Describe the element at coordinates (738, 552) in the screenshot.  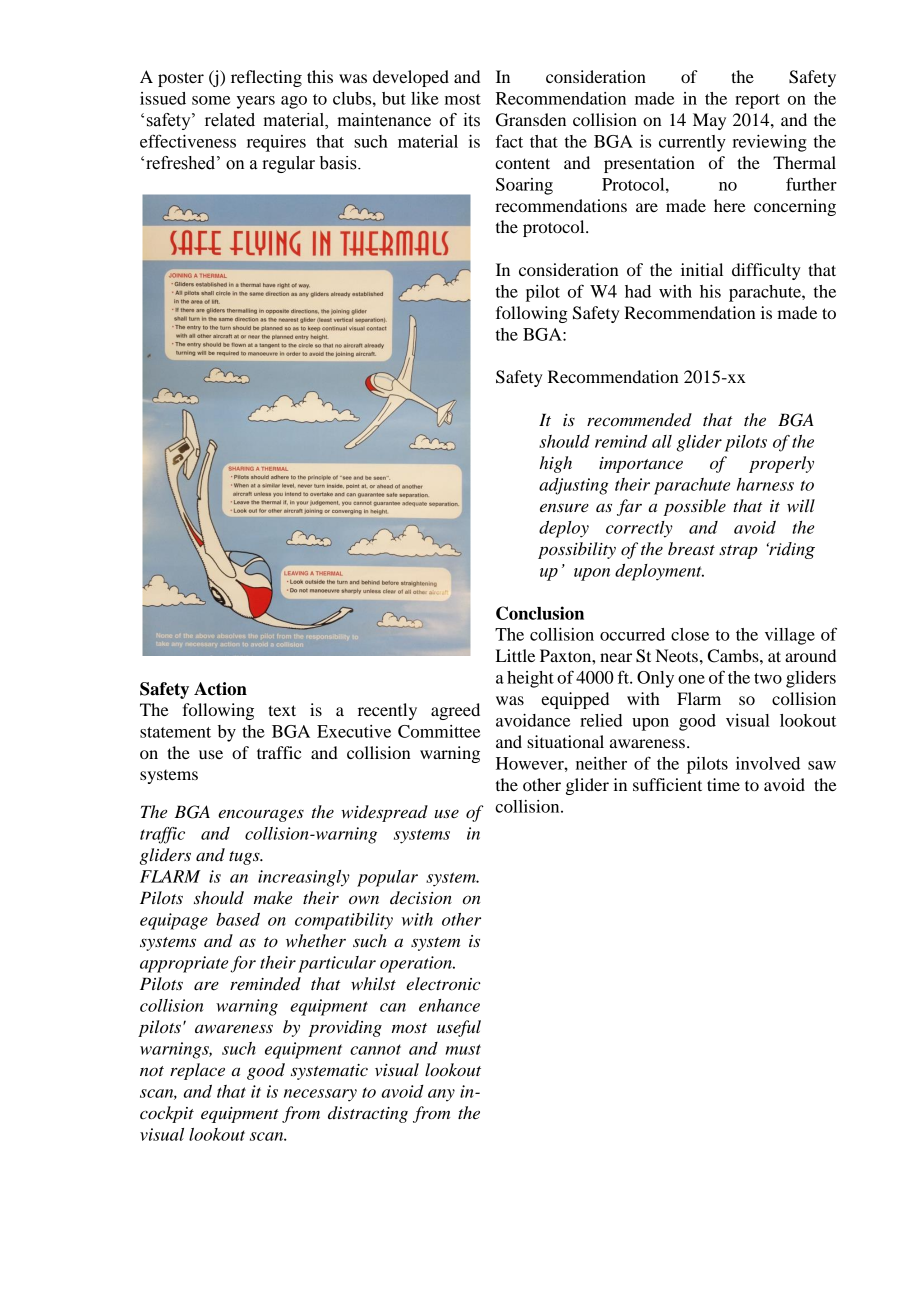
I see `strap` at that location.
